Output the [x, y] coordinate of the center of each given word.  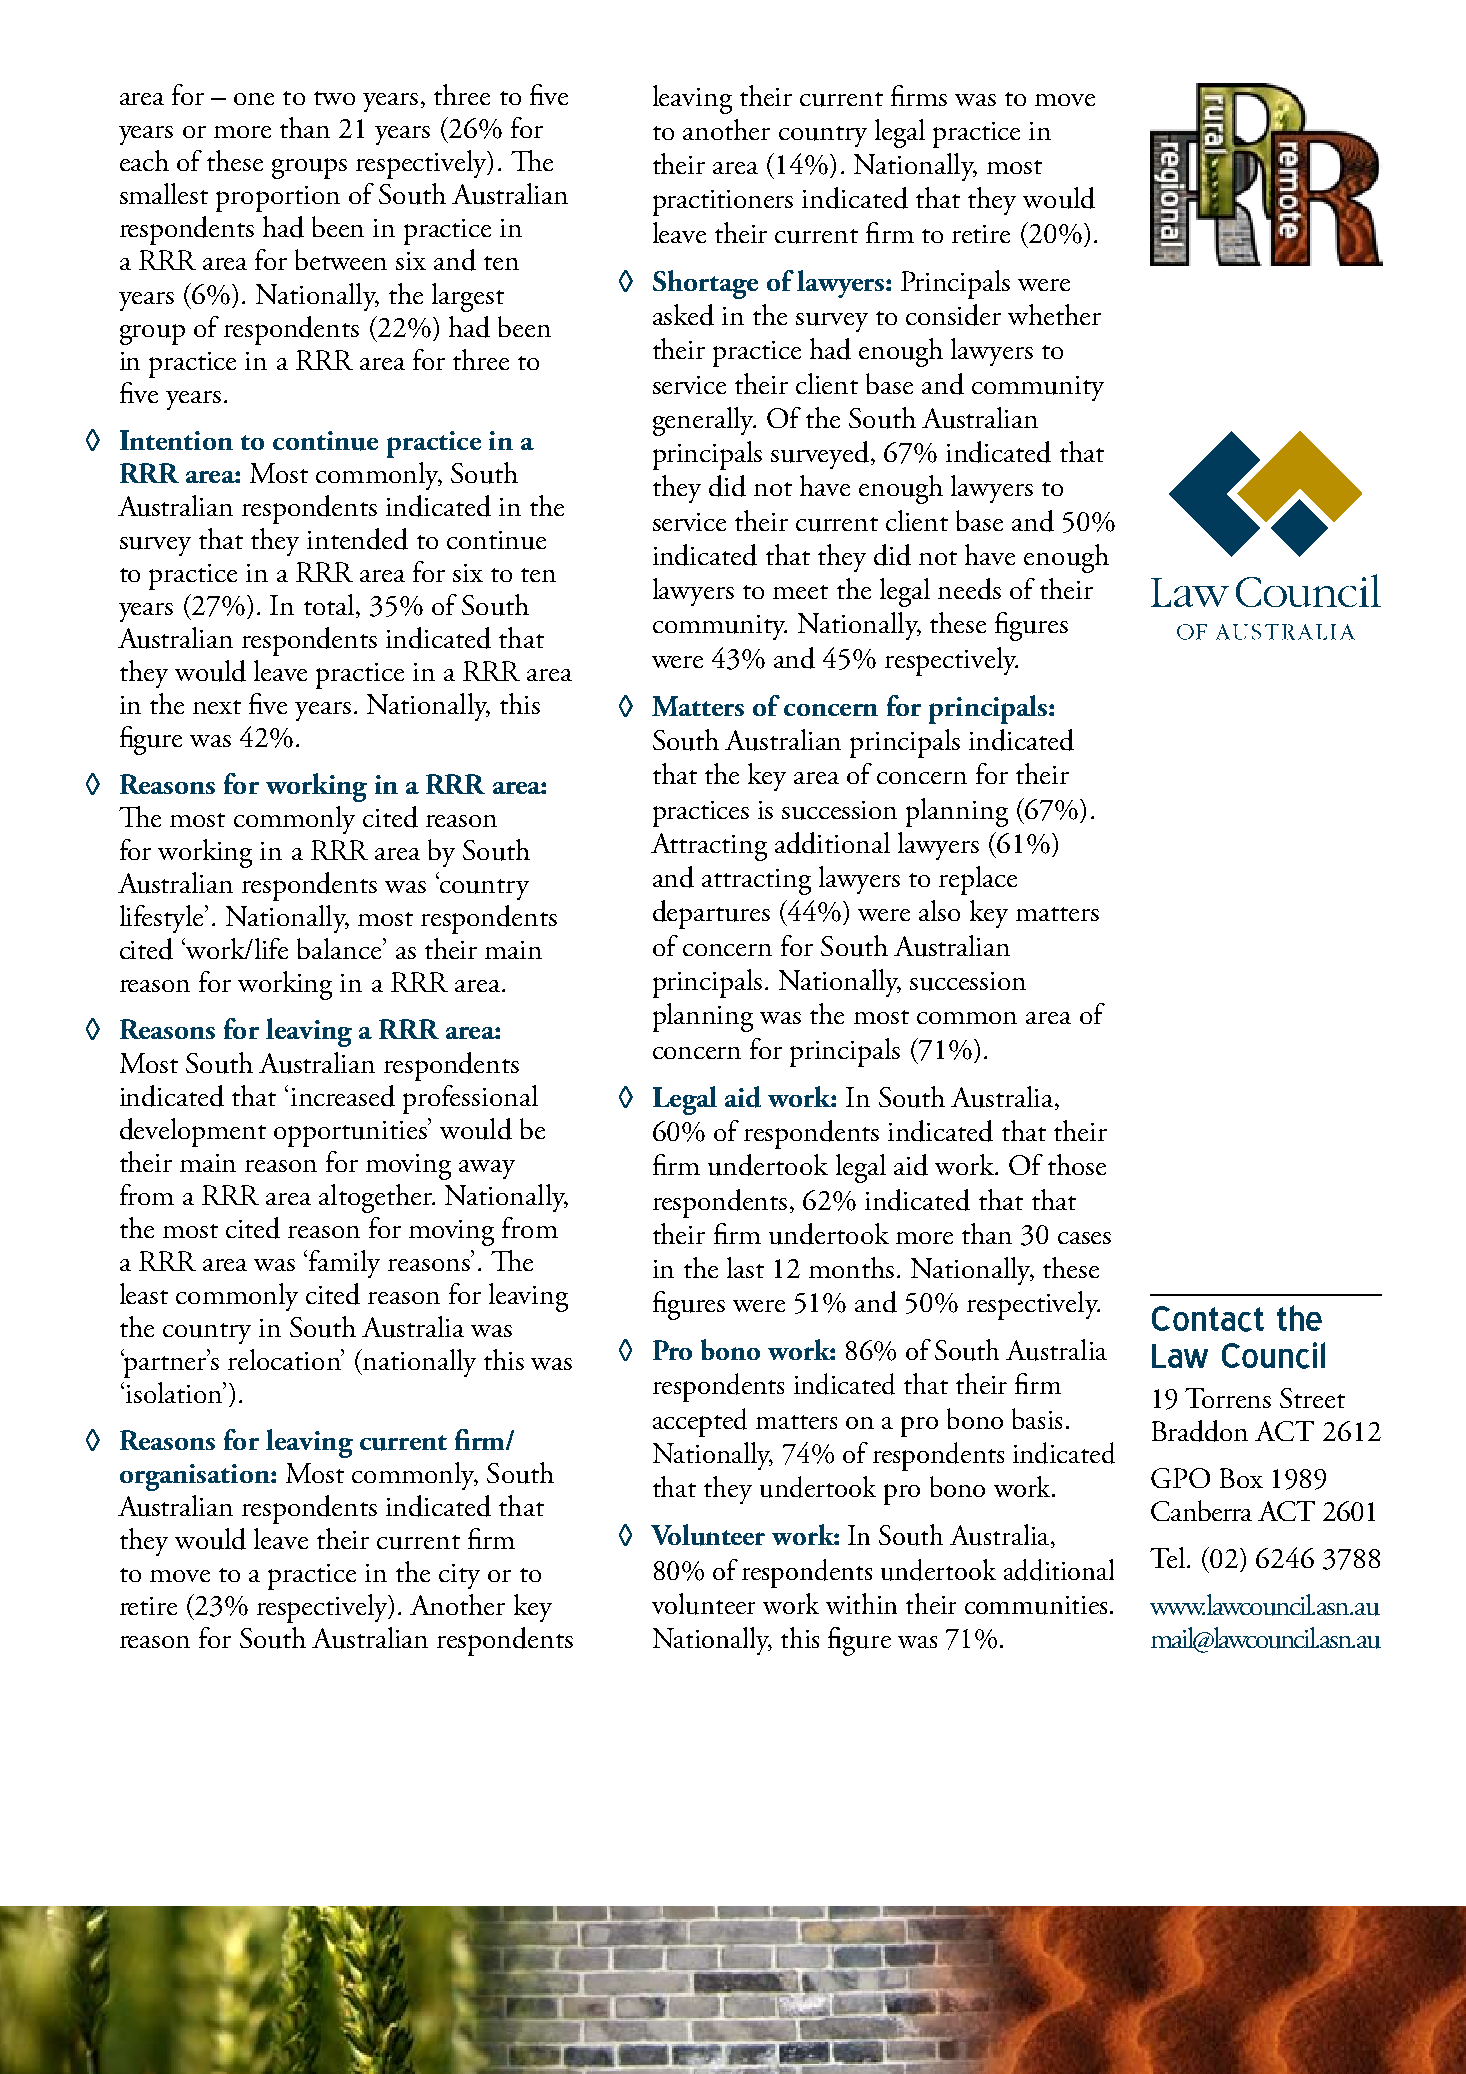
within [861, 1603]
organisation [196, 1477]
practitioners [723, 203]
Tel [1167, 1557]
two [334, 98]
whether [1054, 314]
